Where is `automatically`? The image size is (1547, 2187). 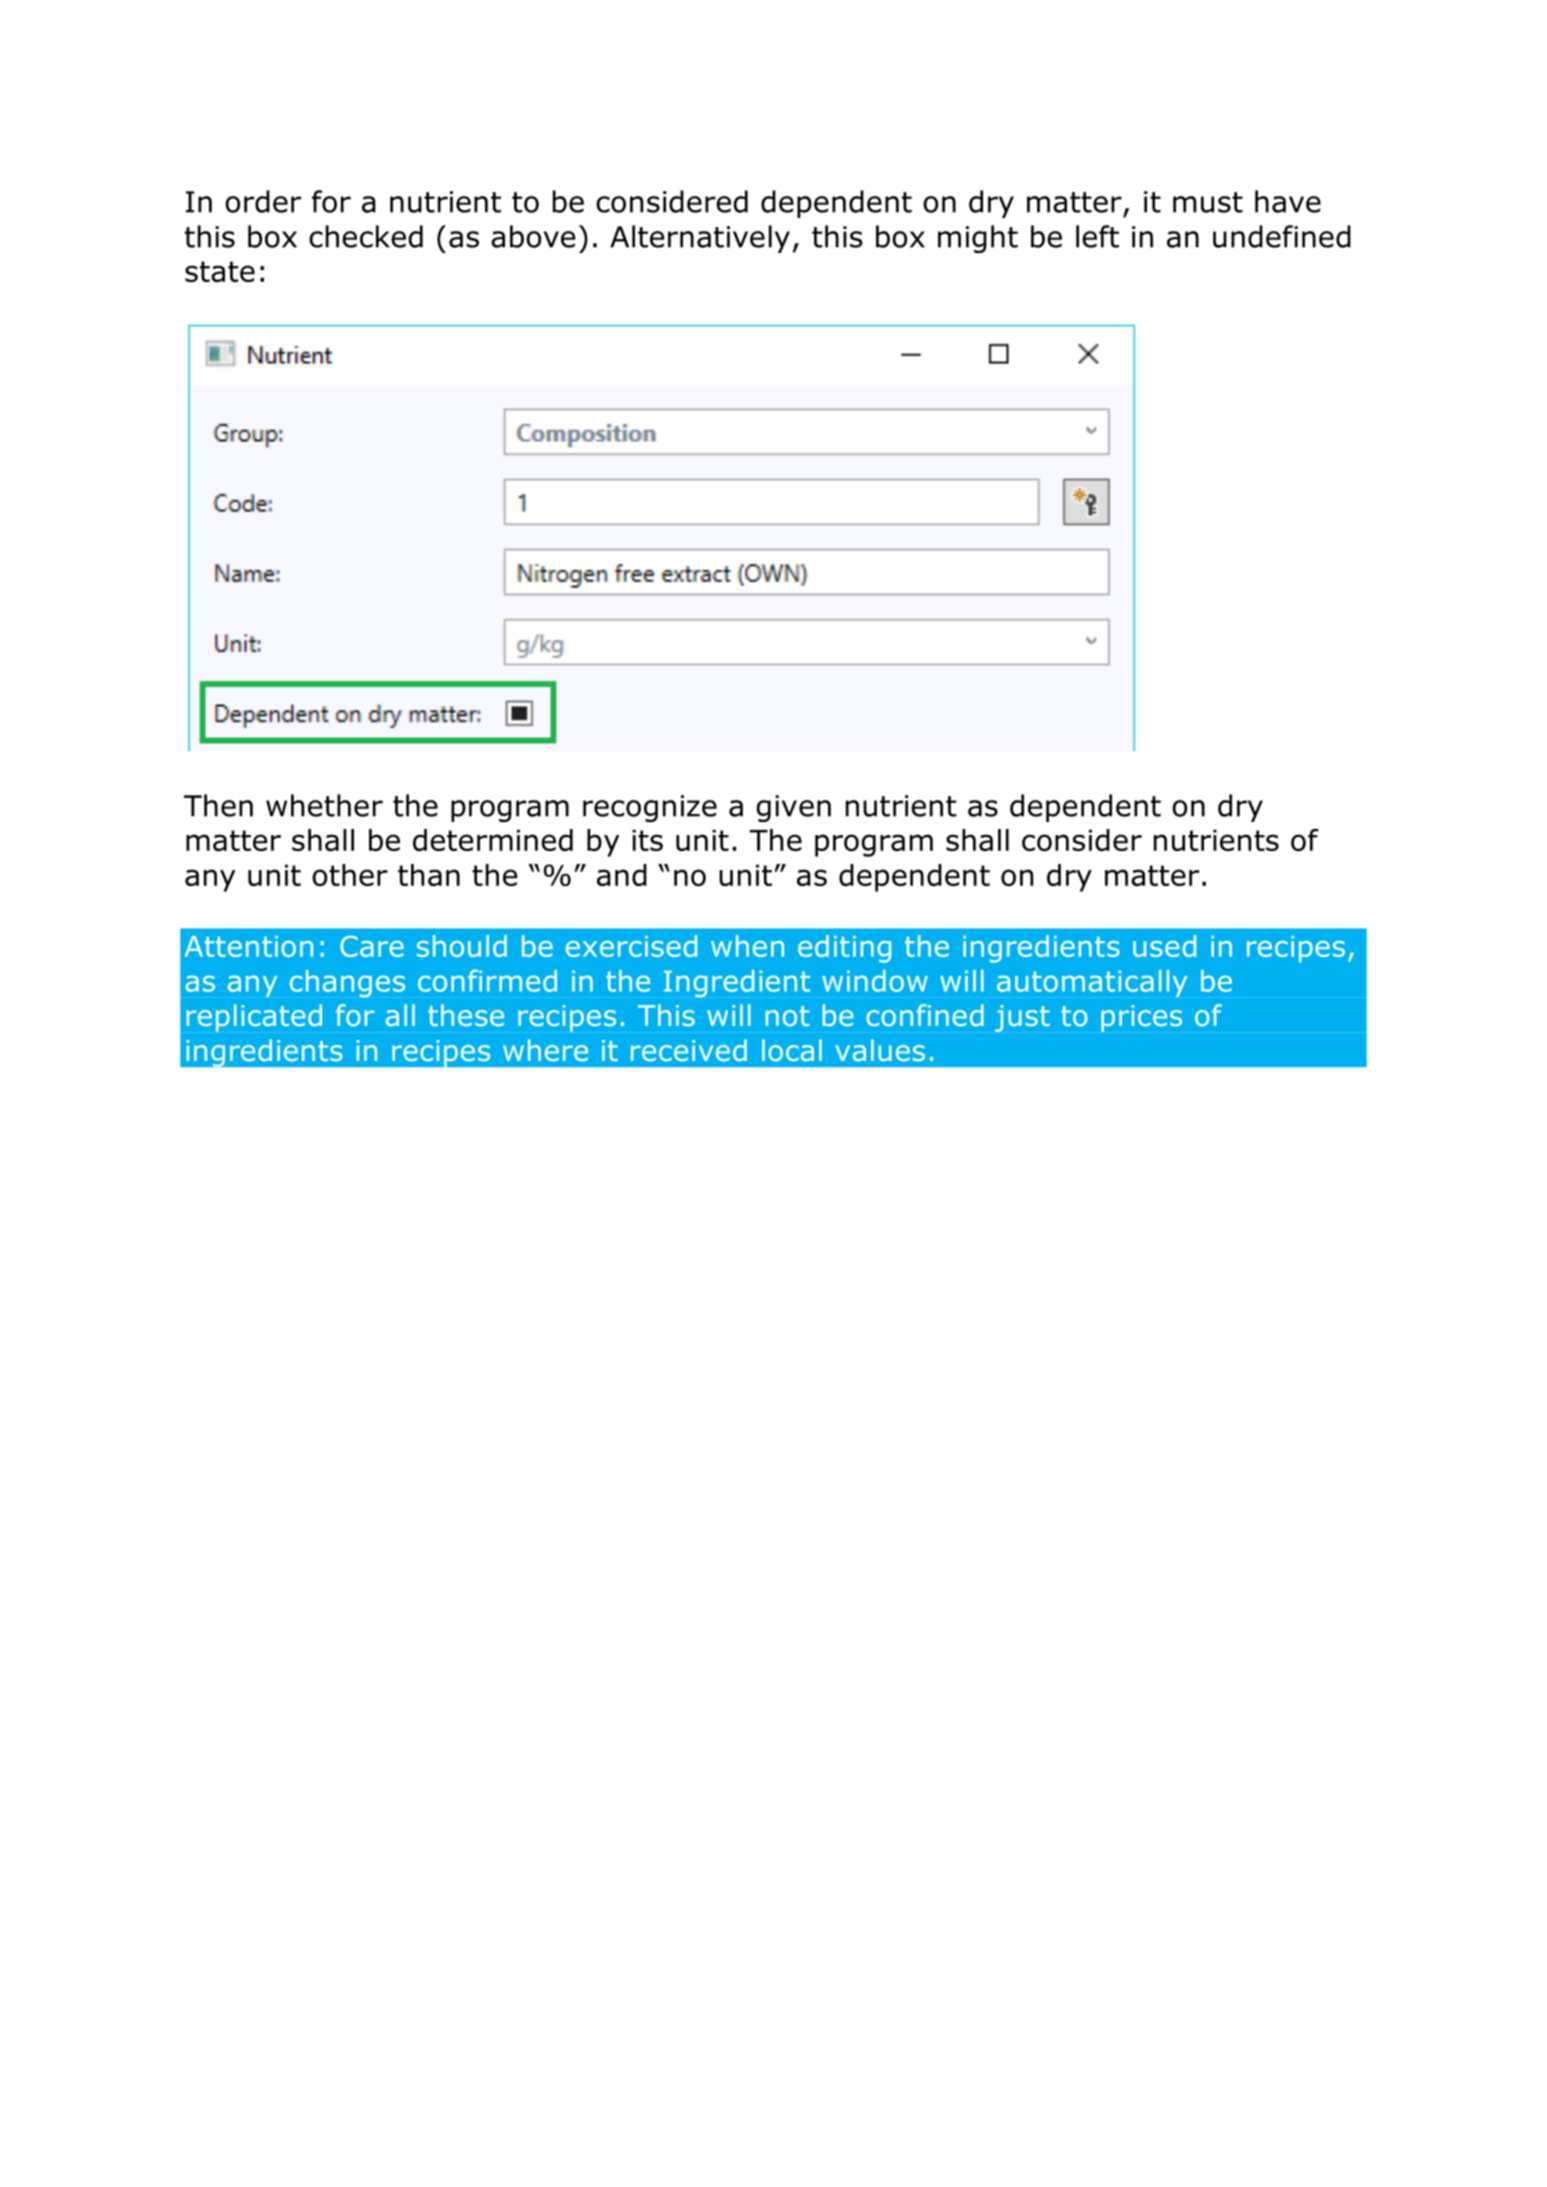
automatically is located at coordinates (1092, 983).
